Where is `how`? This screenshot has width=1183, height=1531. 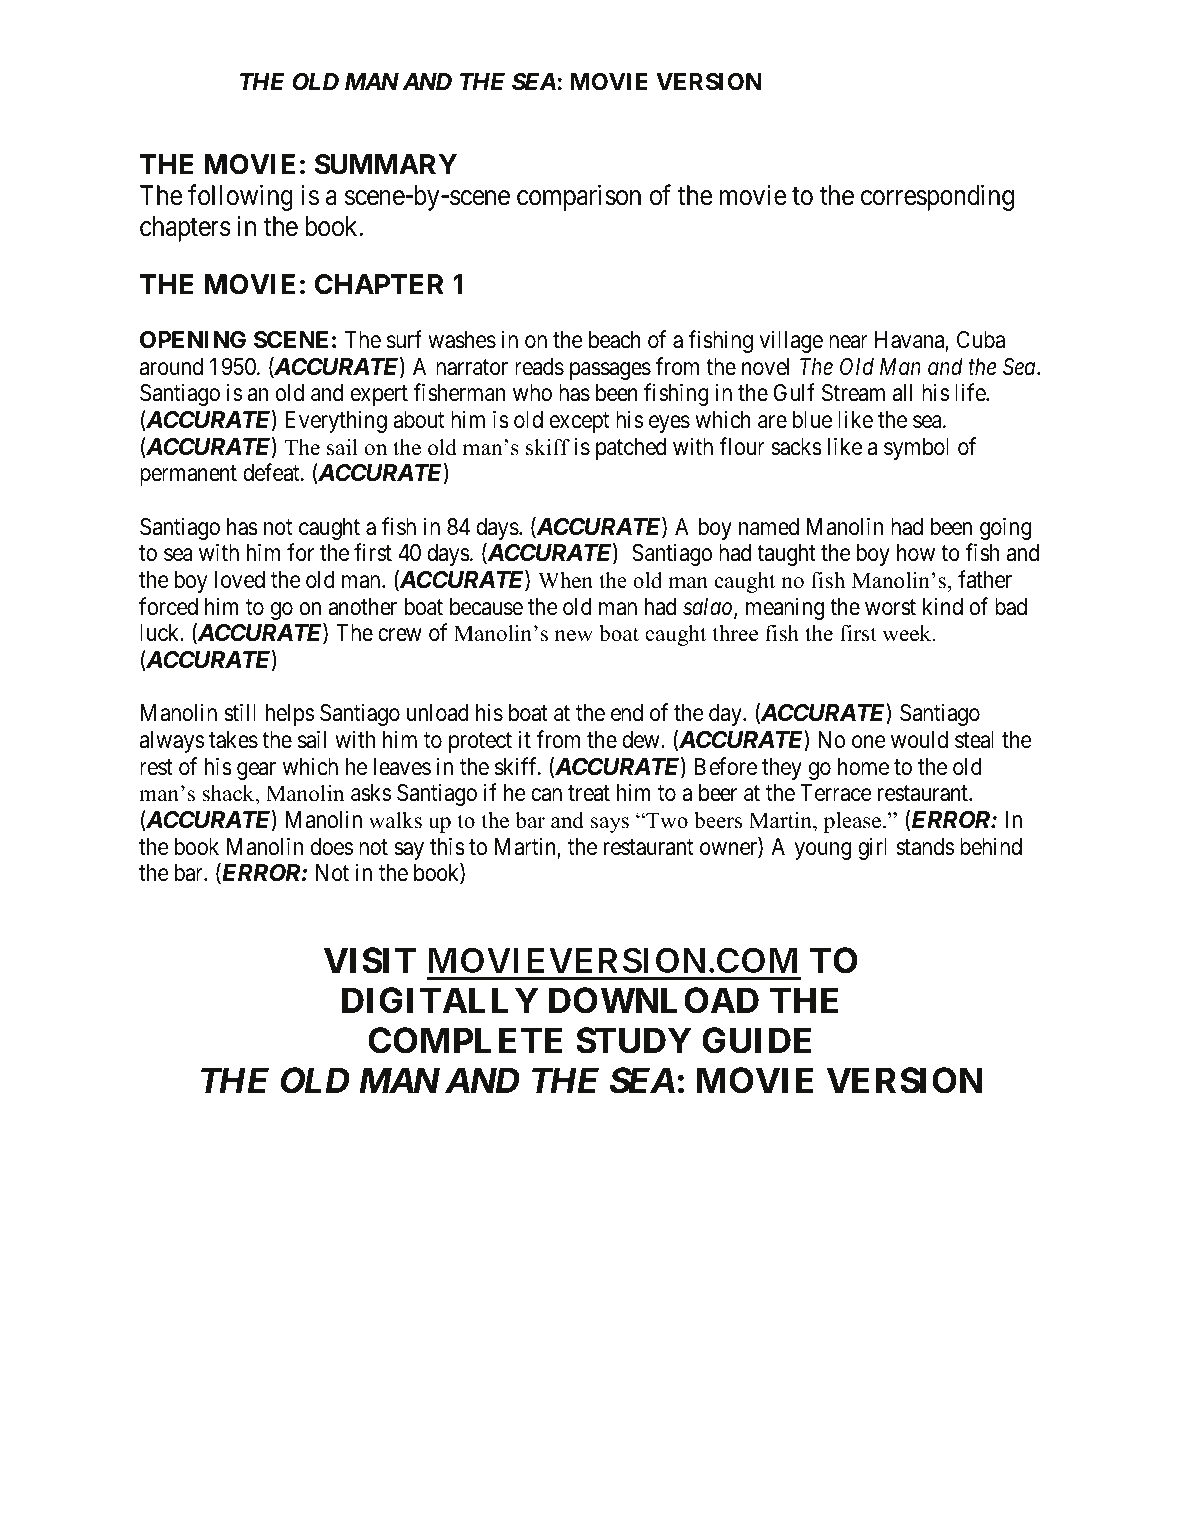
how is located at coordinates (916, 553).
